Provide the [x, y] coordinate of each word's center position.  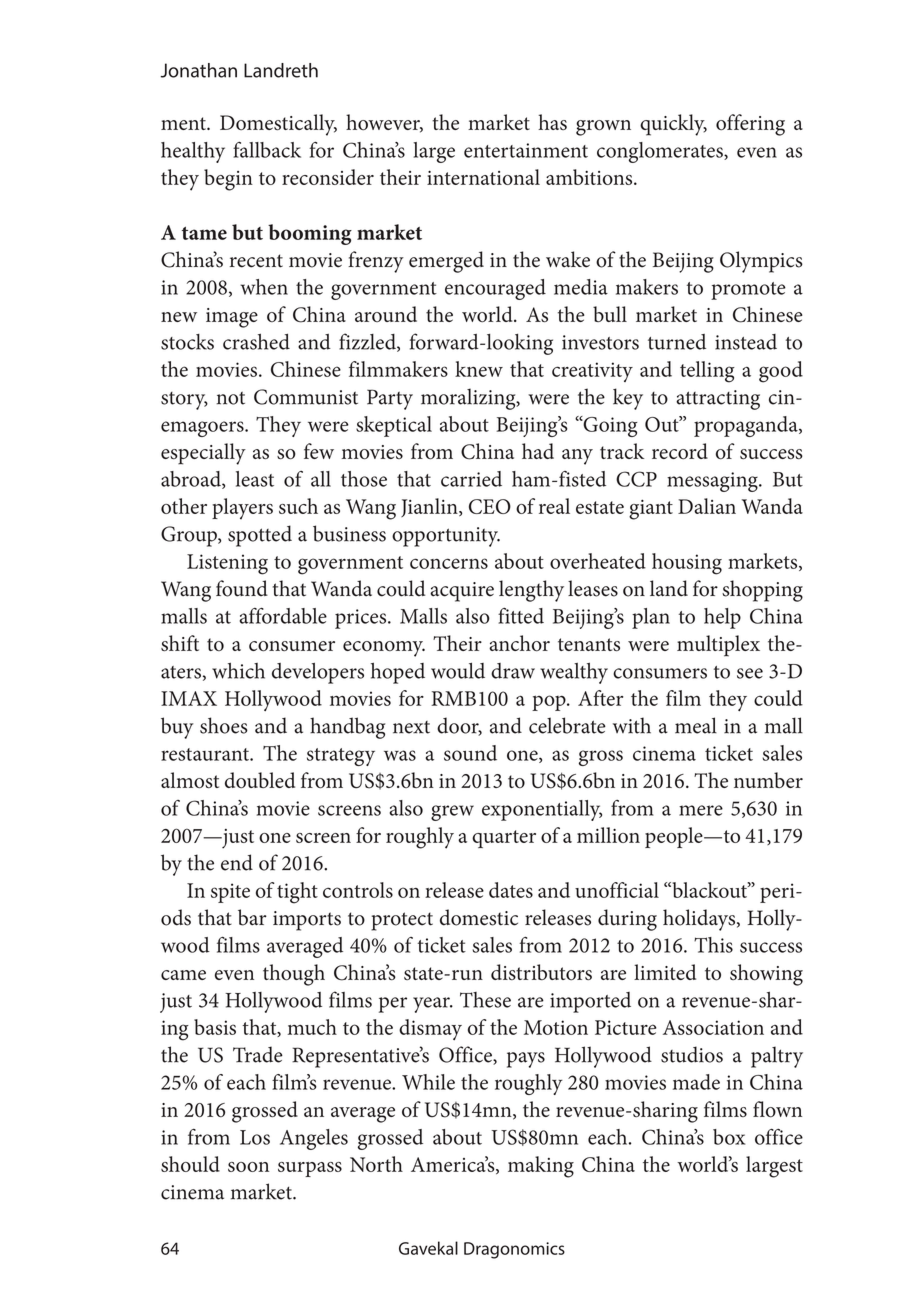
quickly [673, 125]
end [237, 862]
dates [511, 890]
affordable [283, 615]
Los [255, 1137]
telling [707, 372]
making [541, 1167]
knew [479, 369]
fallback [267, 150]
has [552, 122]
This [713, 945]
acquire [462, 592]
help [722, 618]
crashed [256, 341]
